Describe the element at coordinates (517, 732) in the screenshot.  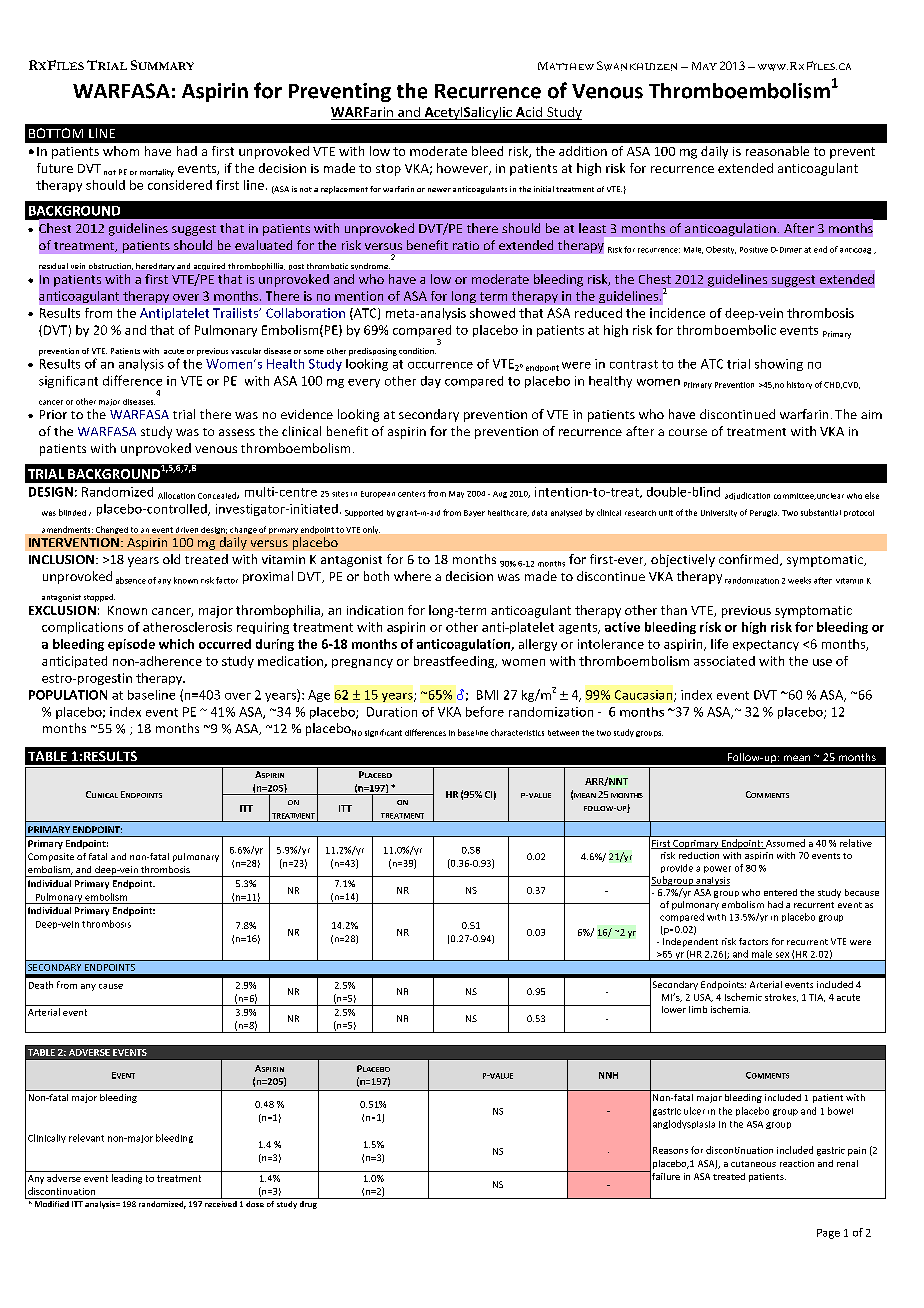
I see `characteristics` at that location.
